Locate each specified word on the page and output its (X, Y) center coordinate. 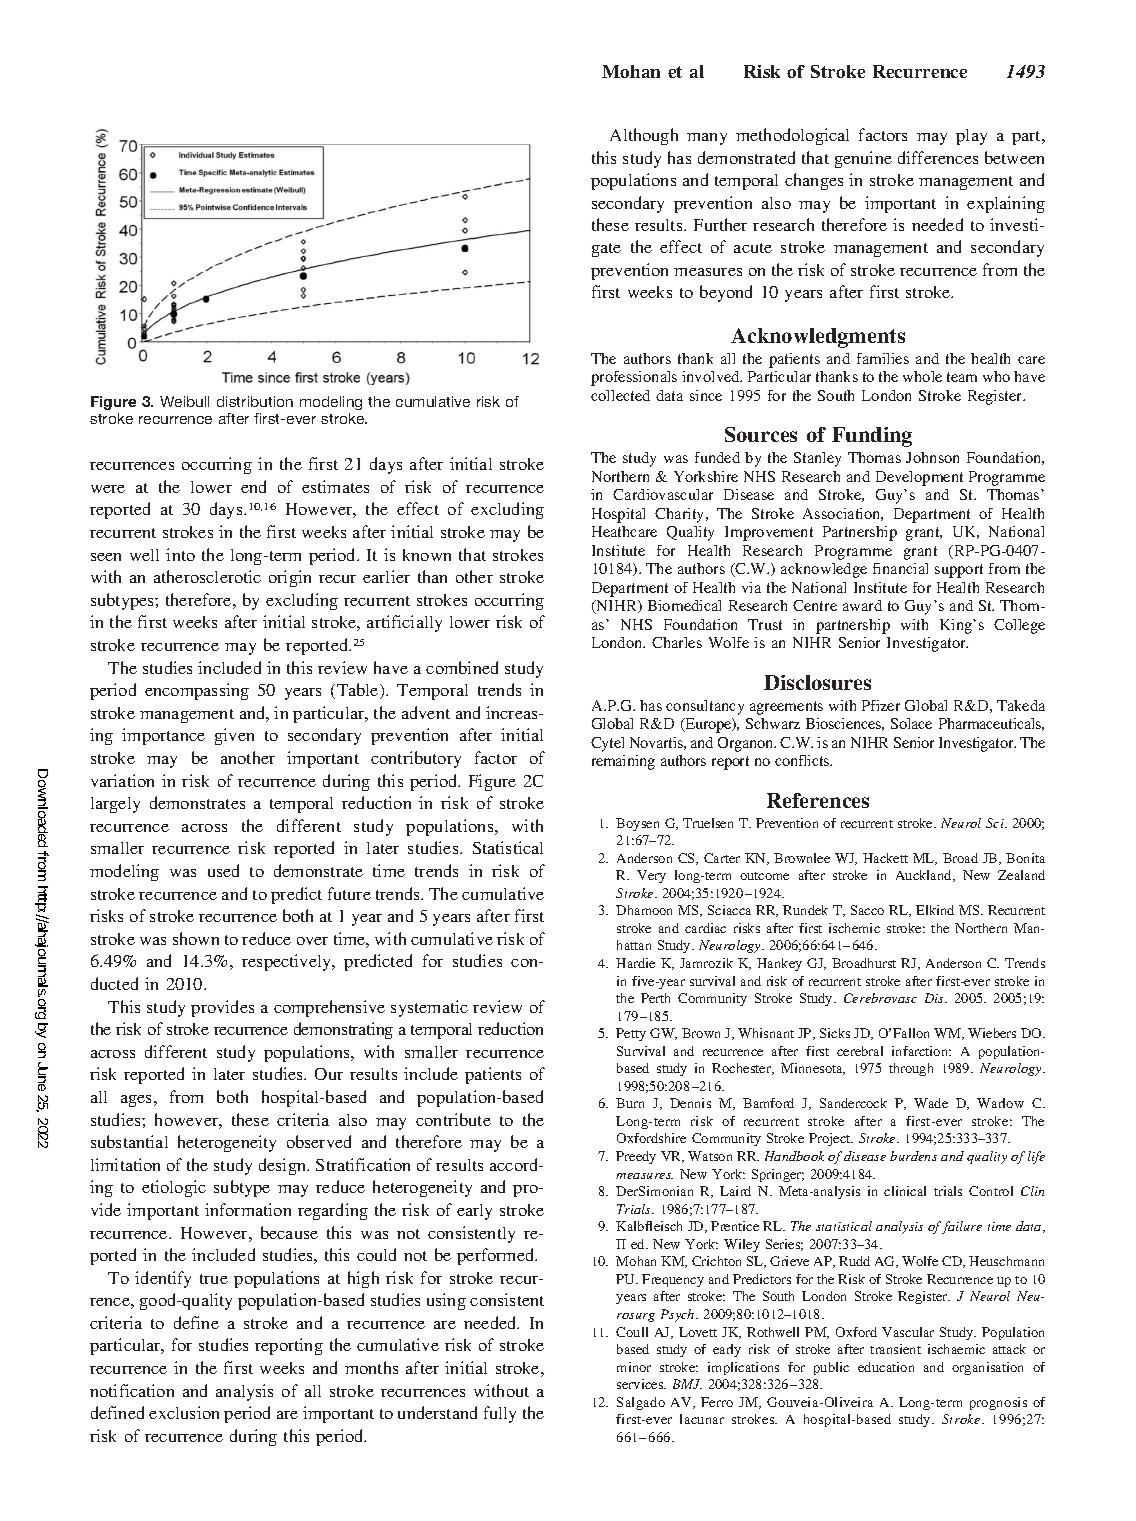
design (284, 1166)
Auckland (925, 876)
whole (922, 376)
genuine (863, 159)
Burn (630, 1103)
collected (620, 395)
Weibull (184, 401)
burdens (913, 1156)
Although (644, 136)
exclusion (184, 1412)
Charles (677, 642)
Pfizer (881, 705)
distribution (255, 401)
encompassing (197, 691)
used (223, 870)
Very (651, 876)
